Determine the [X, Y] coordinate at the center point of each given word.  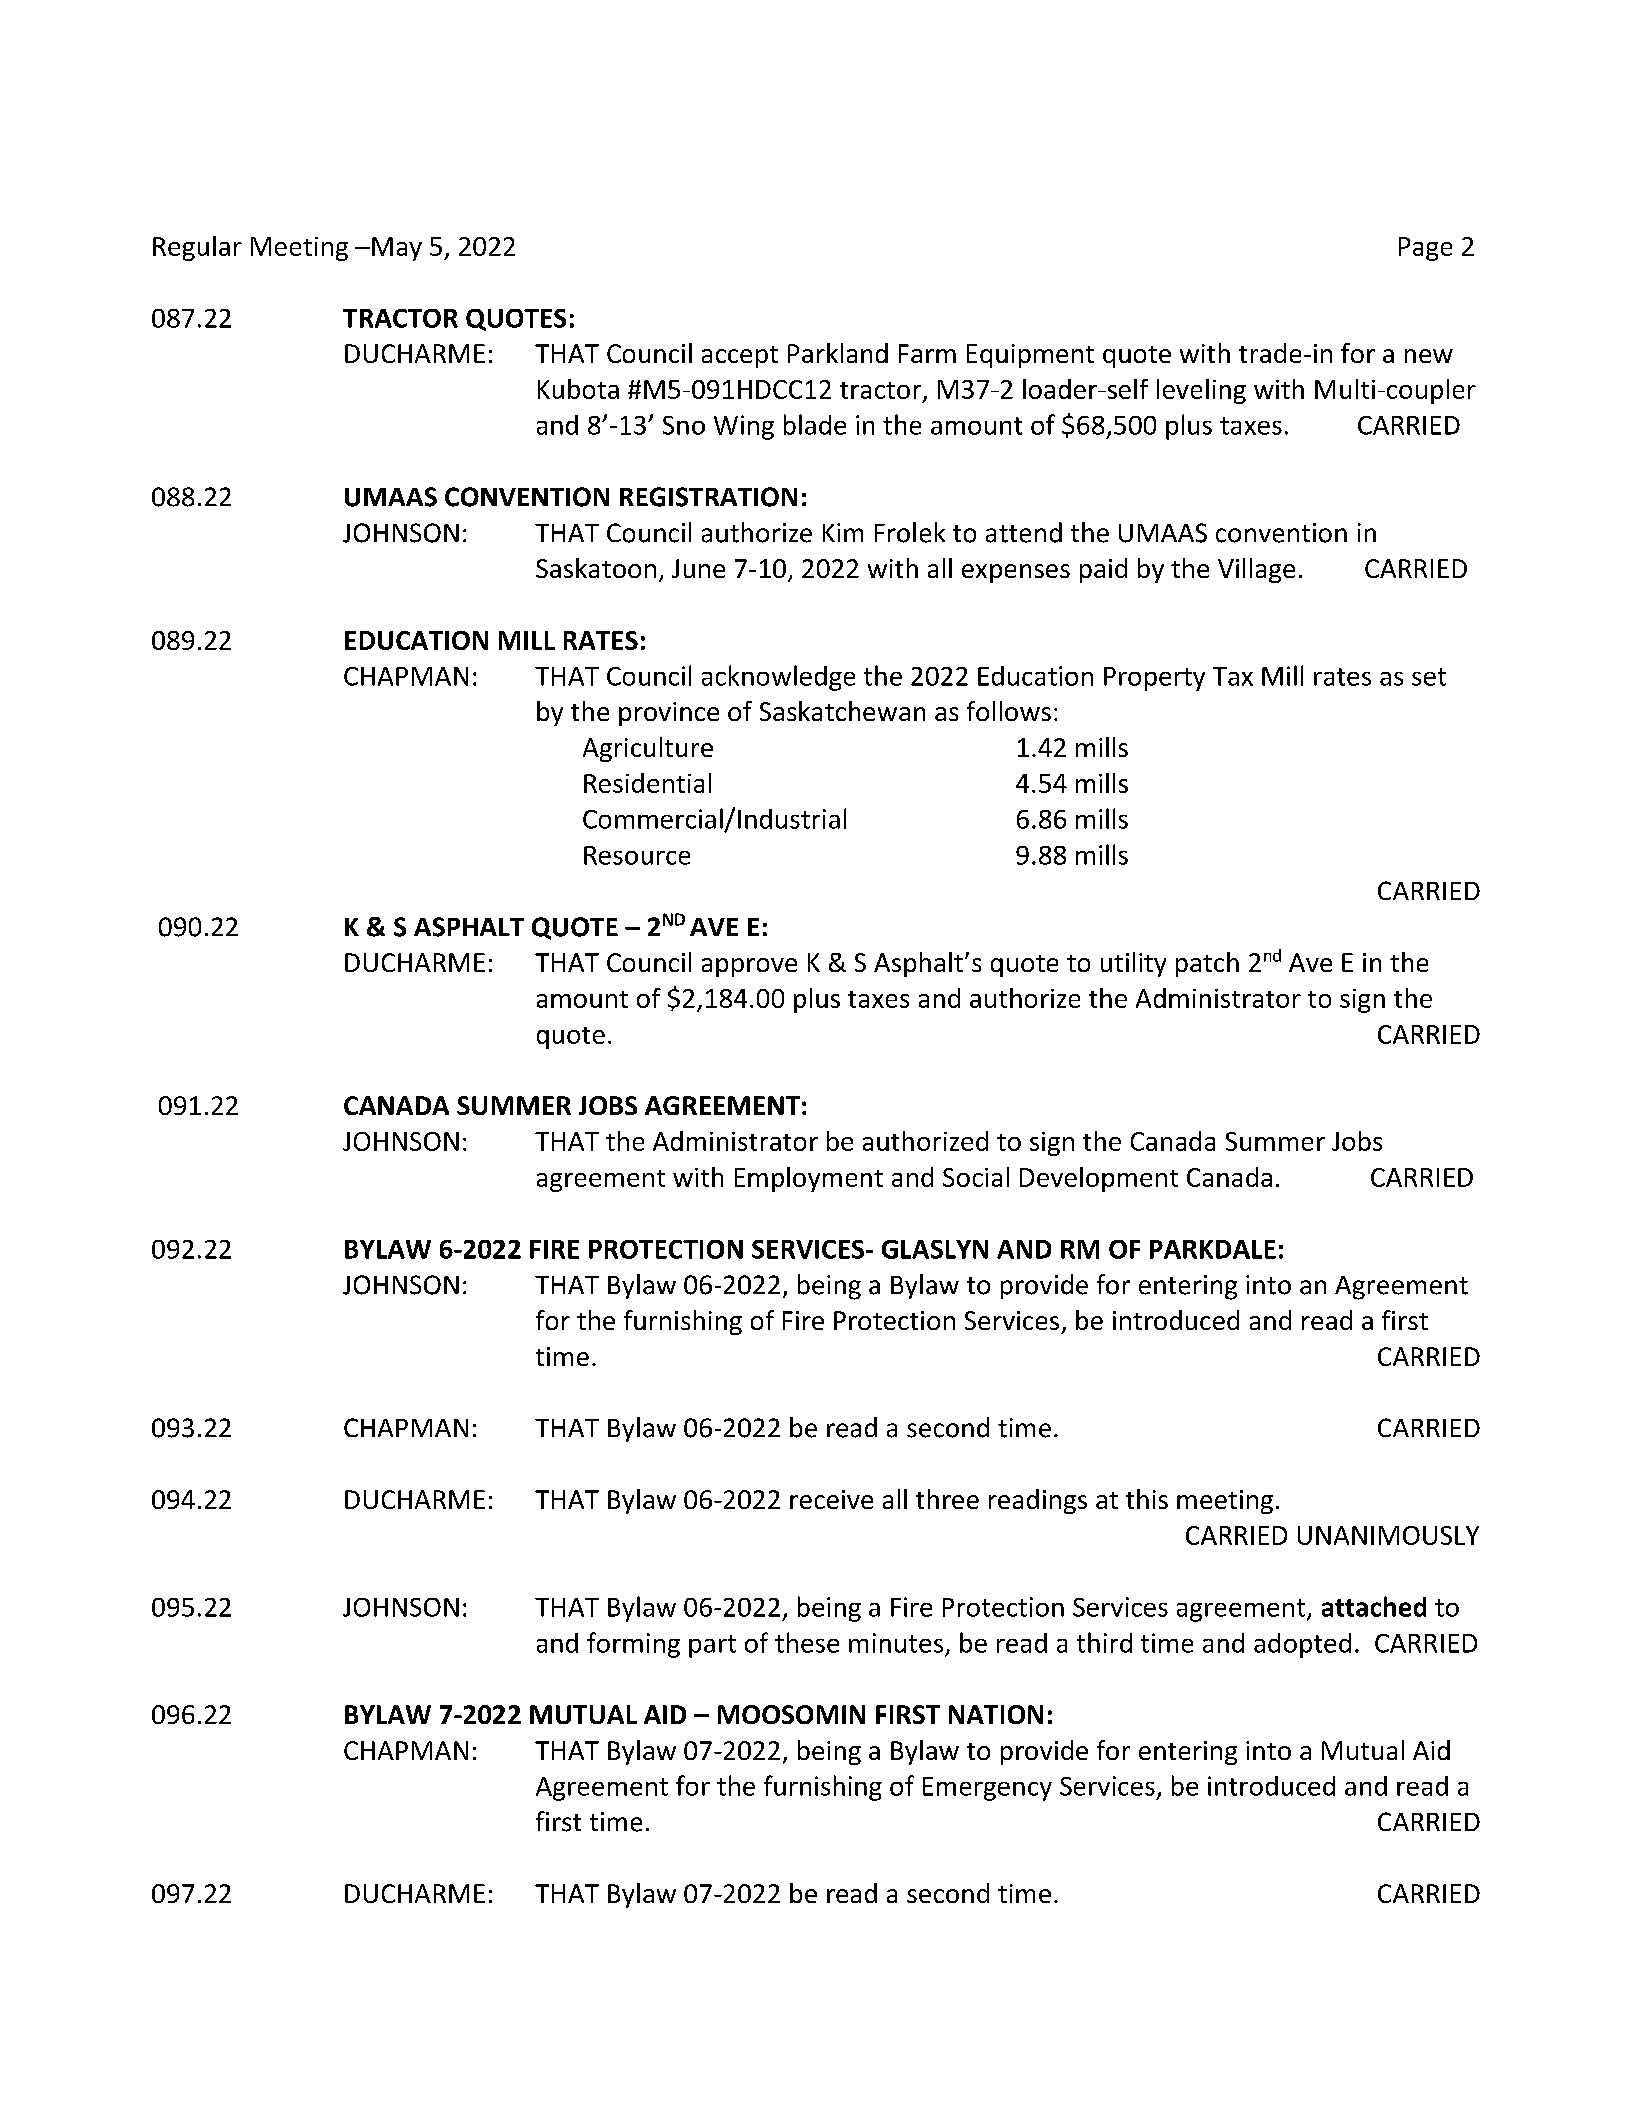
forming [633, 1645]
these [807, 1642]
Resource [637, 855]
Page [1425, 249]
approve [749, 967]
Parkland [838, 353]
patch [1207, 964]
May [397, 249]
